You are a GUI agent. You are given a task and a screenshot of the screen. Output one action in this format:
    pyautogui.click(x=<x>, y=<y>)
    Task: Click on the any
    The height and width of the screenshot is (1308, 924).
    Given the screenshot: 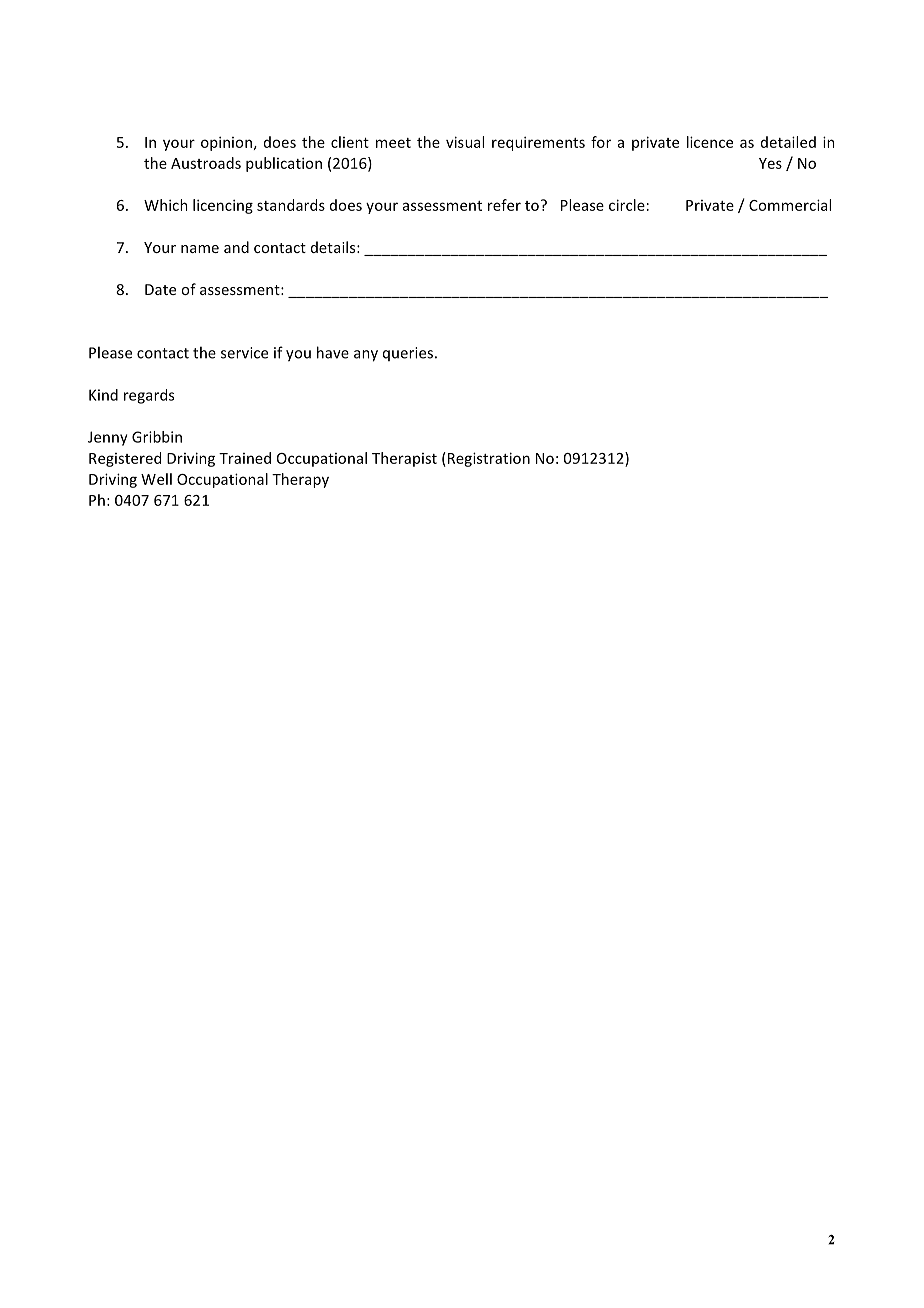 What is the action you would take?
    pyautogui.click(x=366, y=356)
